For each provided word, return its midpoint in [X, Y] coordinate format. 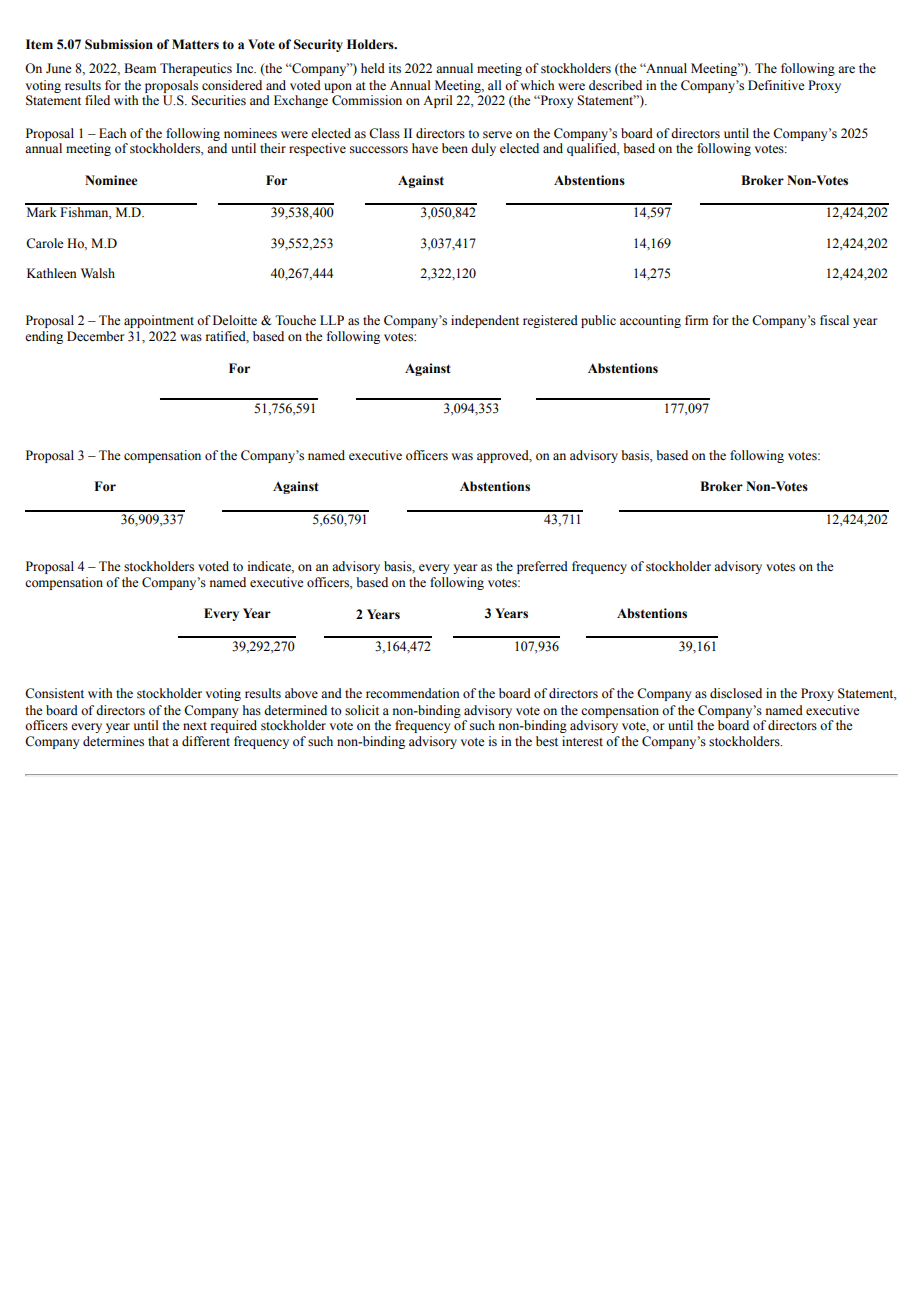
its [395, 68]
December [95, 336]
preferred [542, 567]
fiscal [834, 320]
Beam [140, 68]
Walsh [98, 273]
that [158, 741]
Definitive [776, 85]
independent [485, 321]
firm [696, 320]
